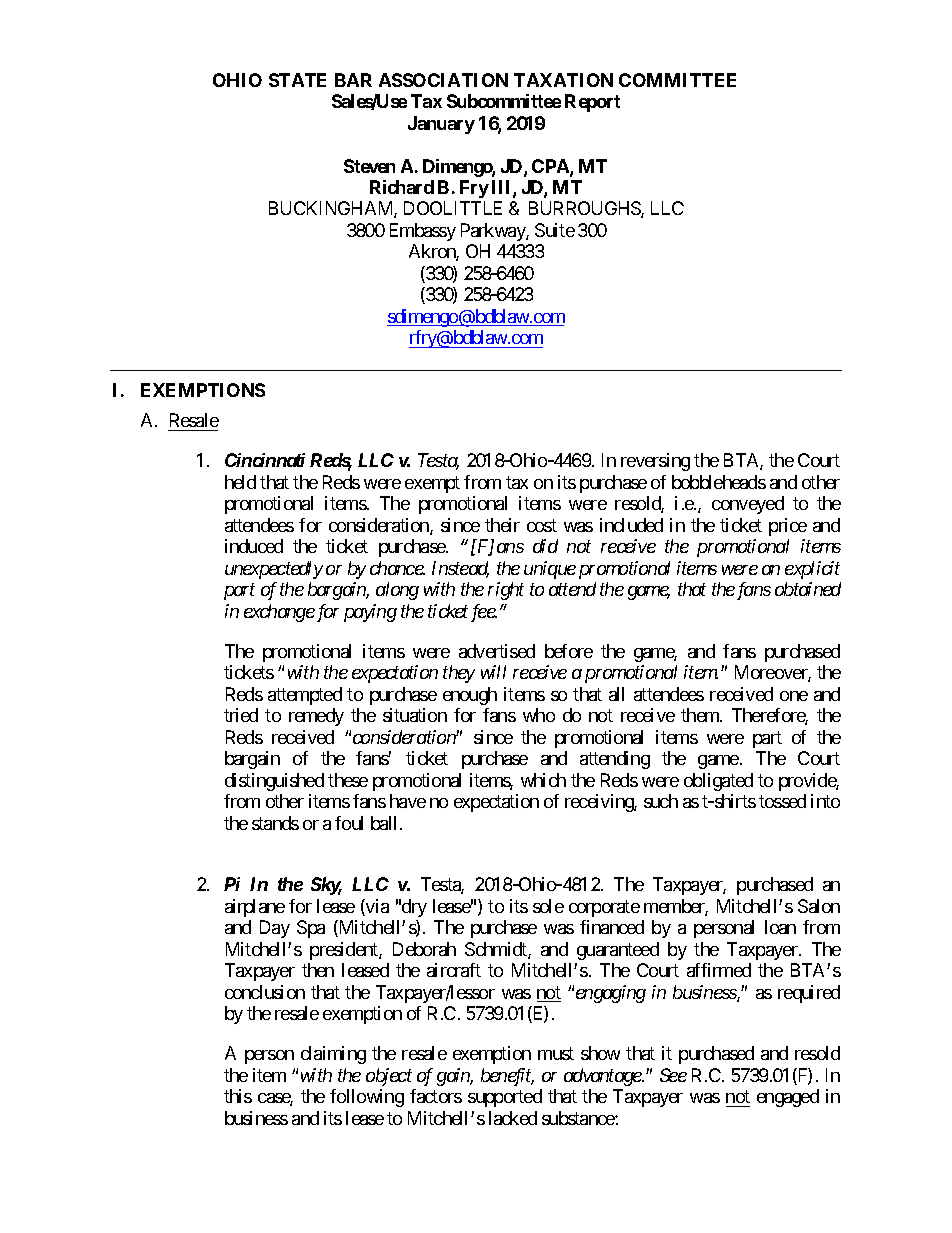  What do you see at coordinates (788, 1098) in the page?
I see `engaged` at bounding box center [788, 1098].
